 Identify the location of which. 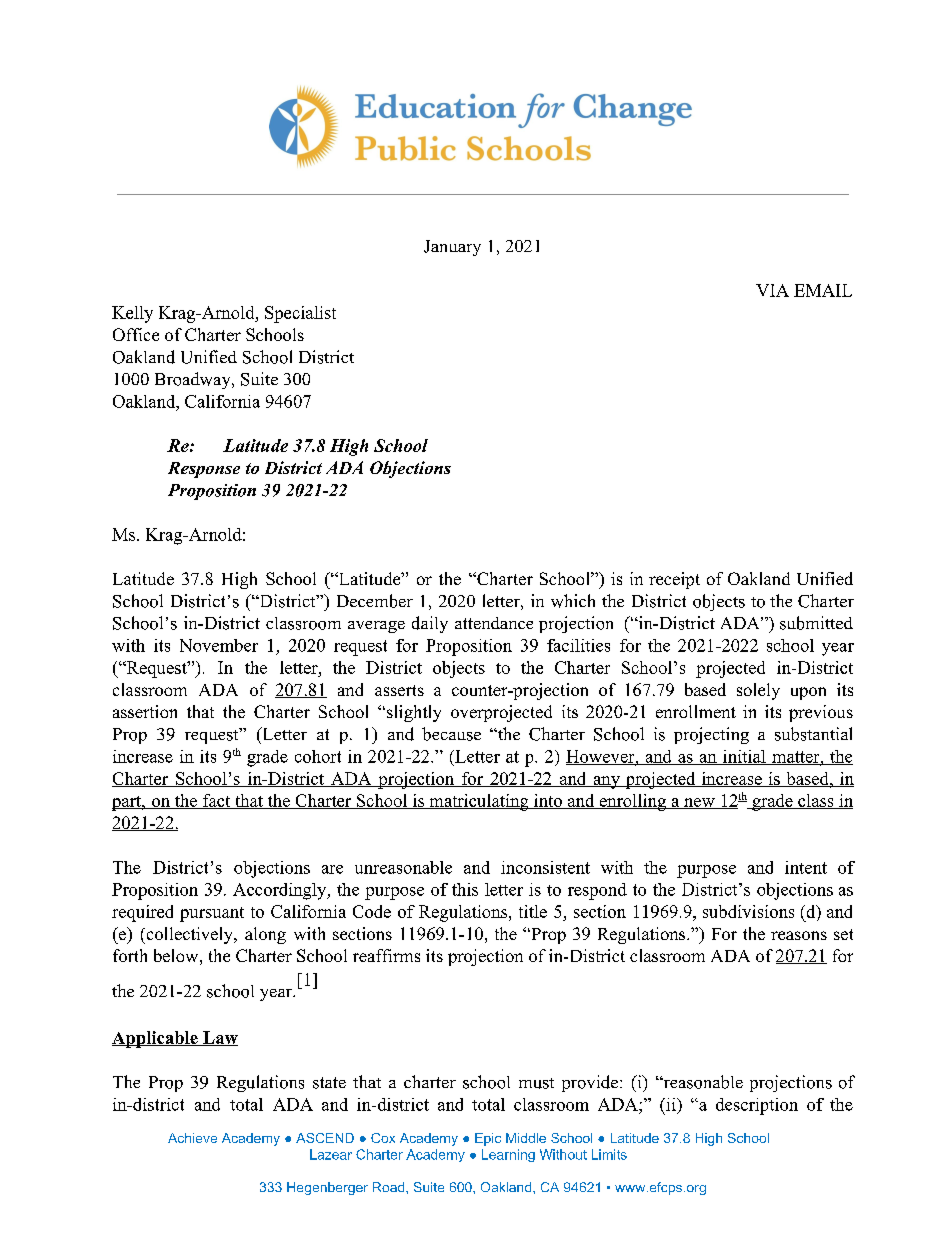
(573, 601).
